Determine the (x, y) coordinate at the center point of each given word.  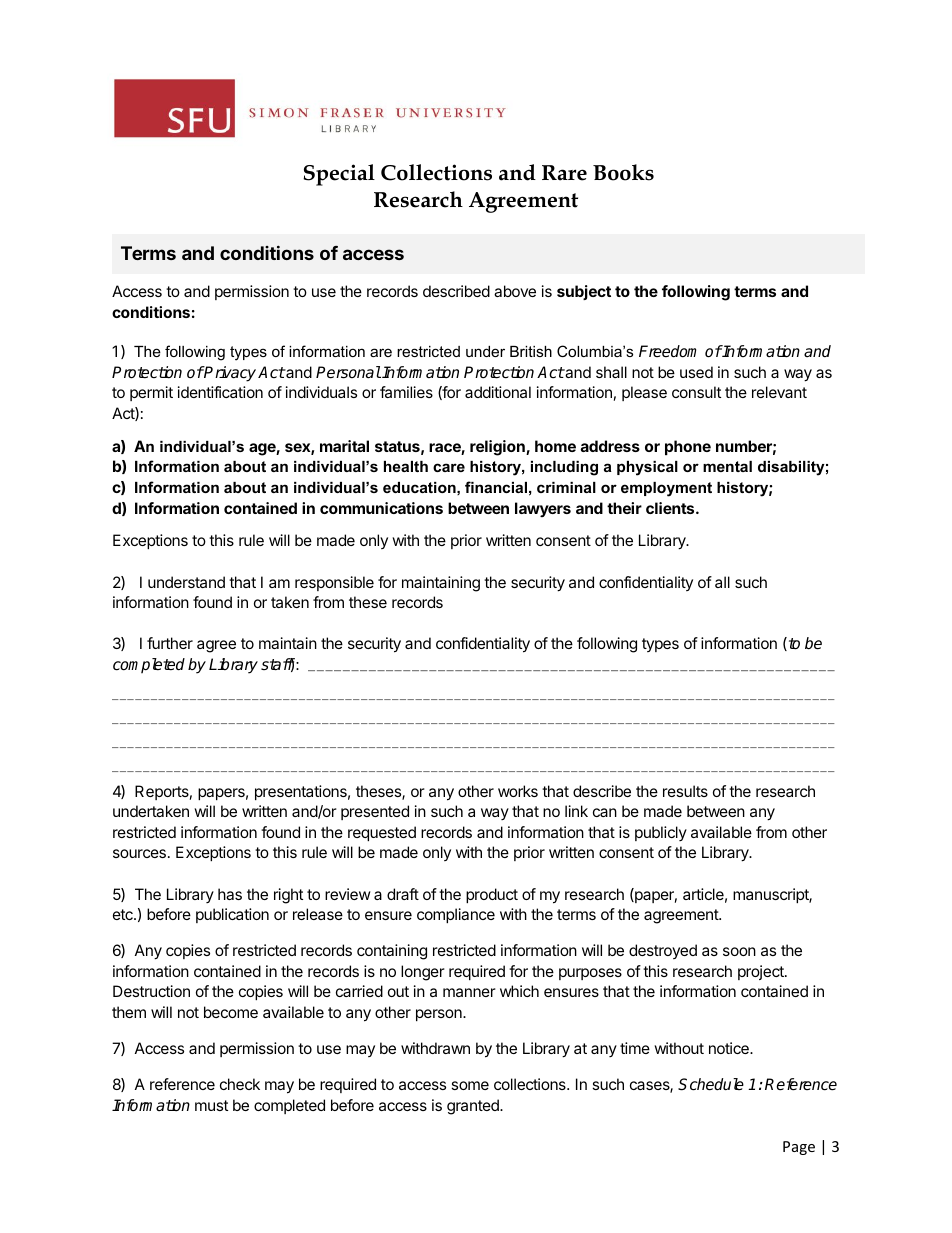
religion (498, 448)
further (170, 643)
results (685, 791)
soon (739, 951)
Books (623, 172)
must (211, 1105)
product (492, 895)
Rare (564, 173)
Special (339, 175)
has (230, 894)
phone (688, 447)
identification (220, 392)
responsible (334, 583)
